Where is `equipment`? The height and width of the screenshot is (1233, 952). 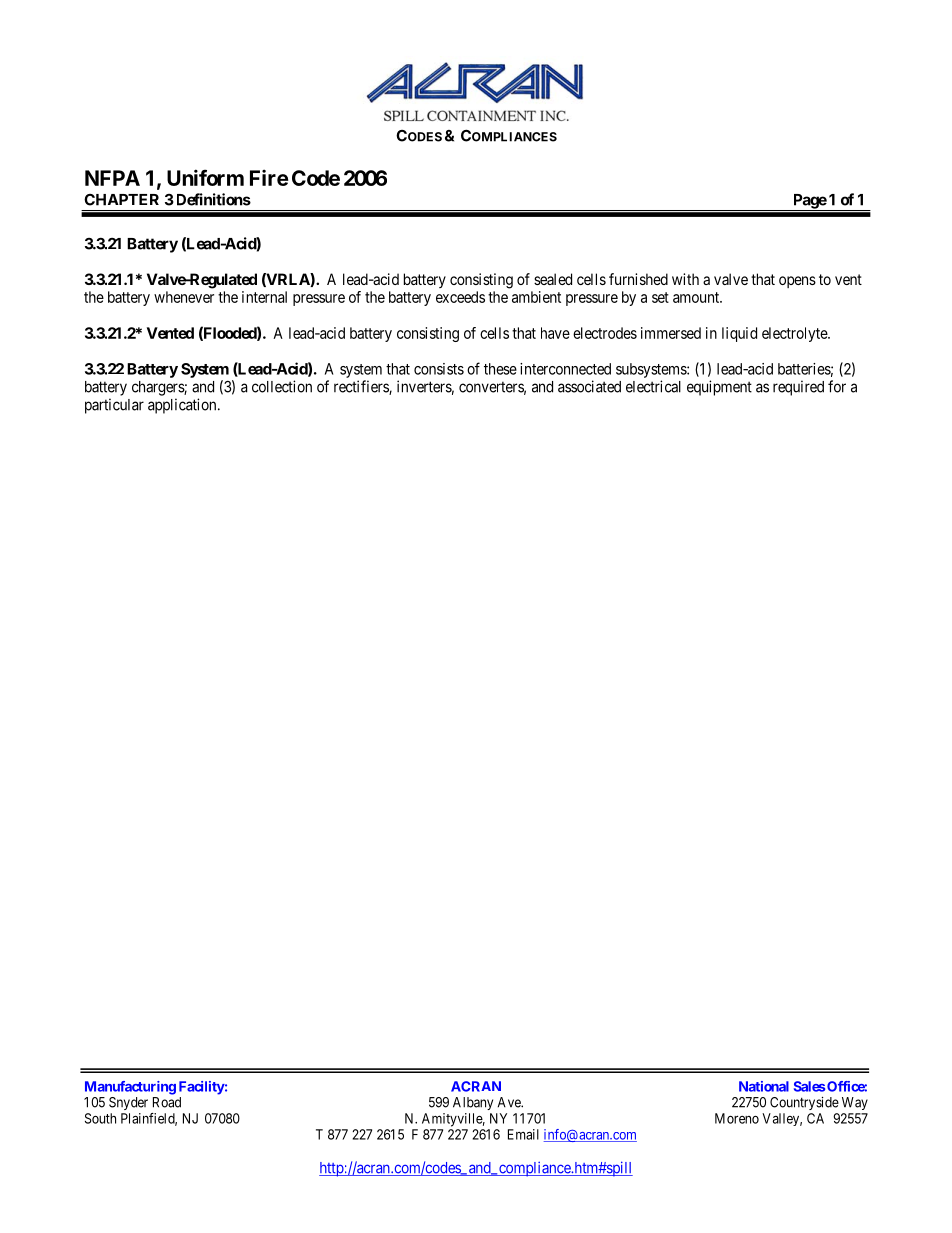
equipment is located at coordinates (719, 388).
